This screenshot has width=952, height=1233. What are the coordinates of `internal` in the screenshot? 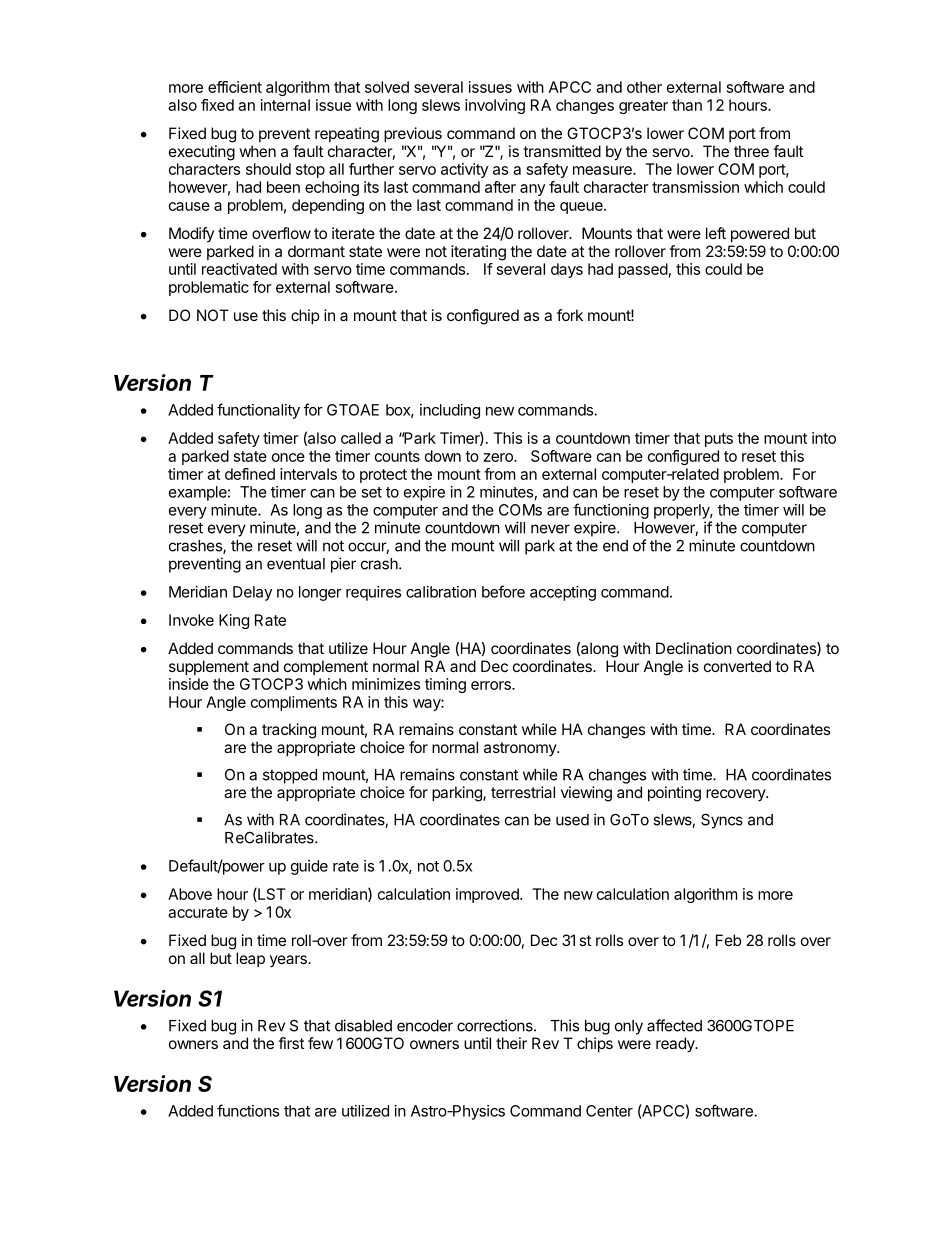 It's located at (285, 105).
